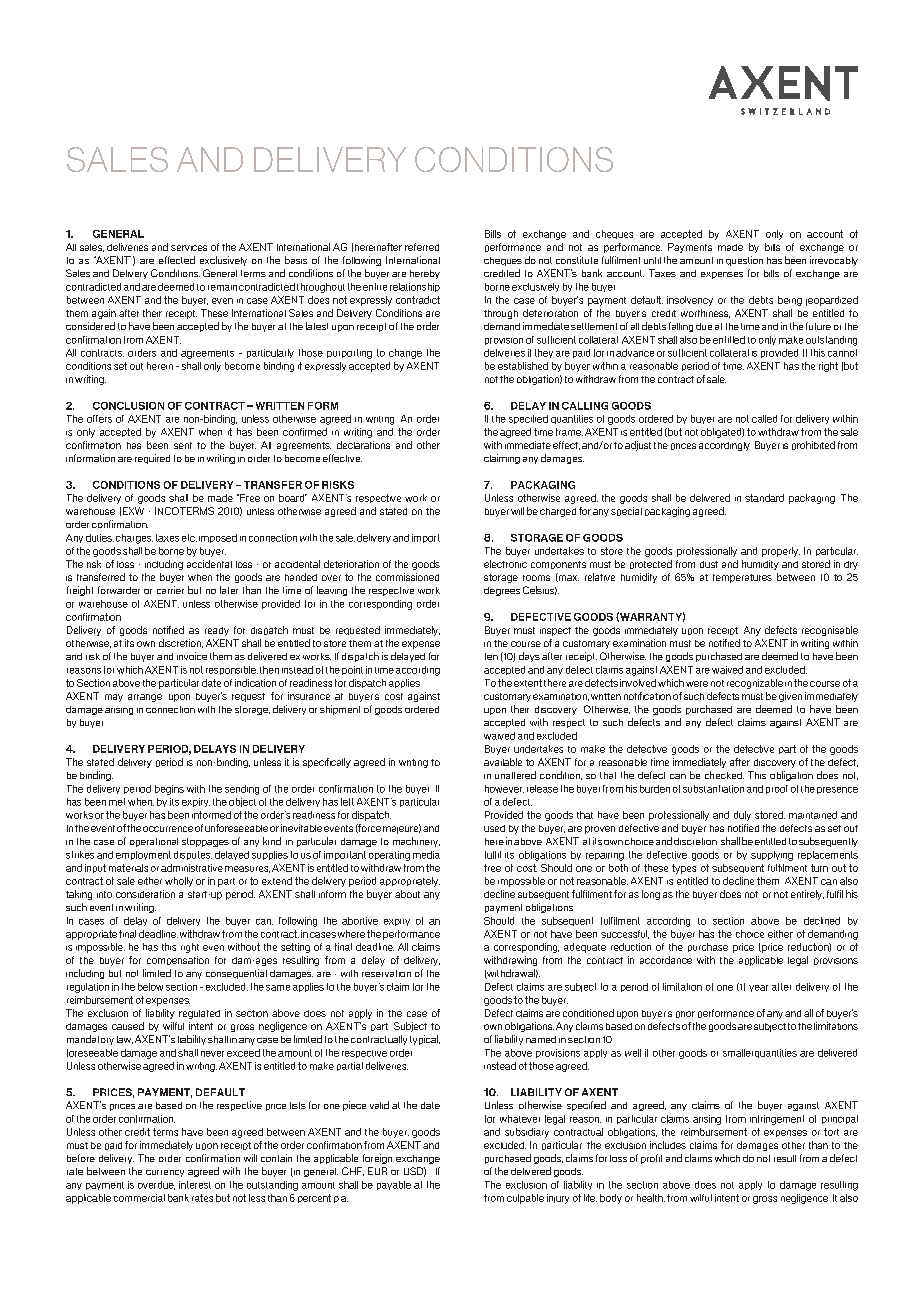  Describe the element at coordinates (165, 1173) in the screenshot. I see `currency` at that location.
